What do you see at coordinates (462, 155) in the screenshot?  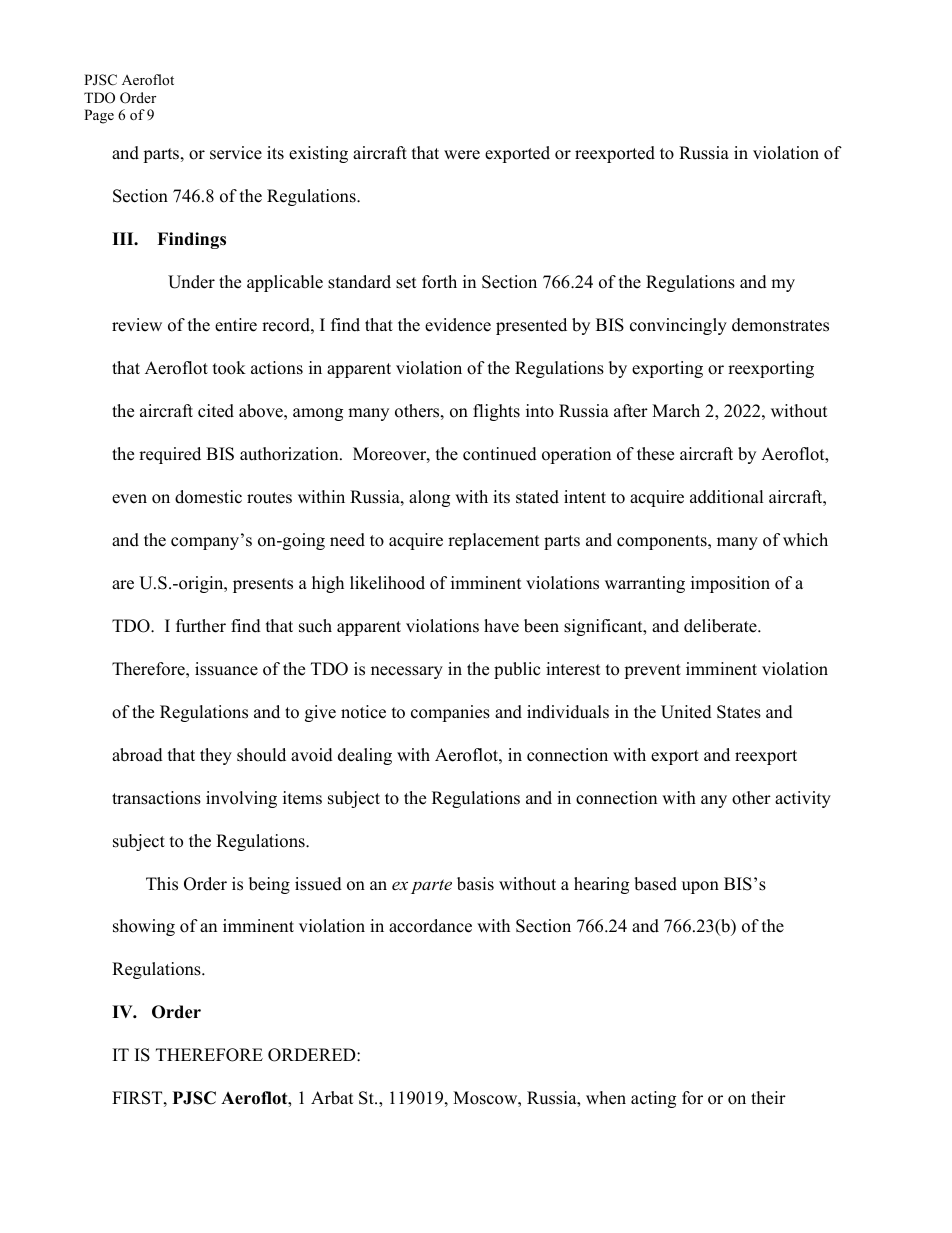 I see `were` at bounding box center [462, 155].
